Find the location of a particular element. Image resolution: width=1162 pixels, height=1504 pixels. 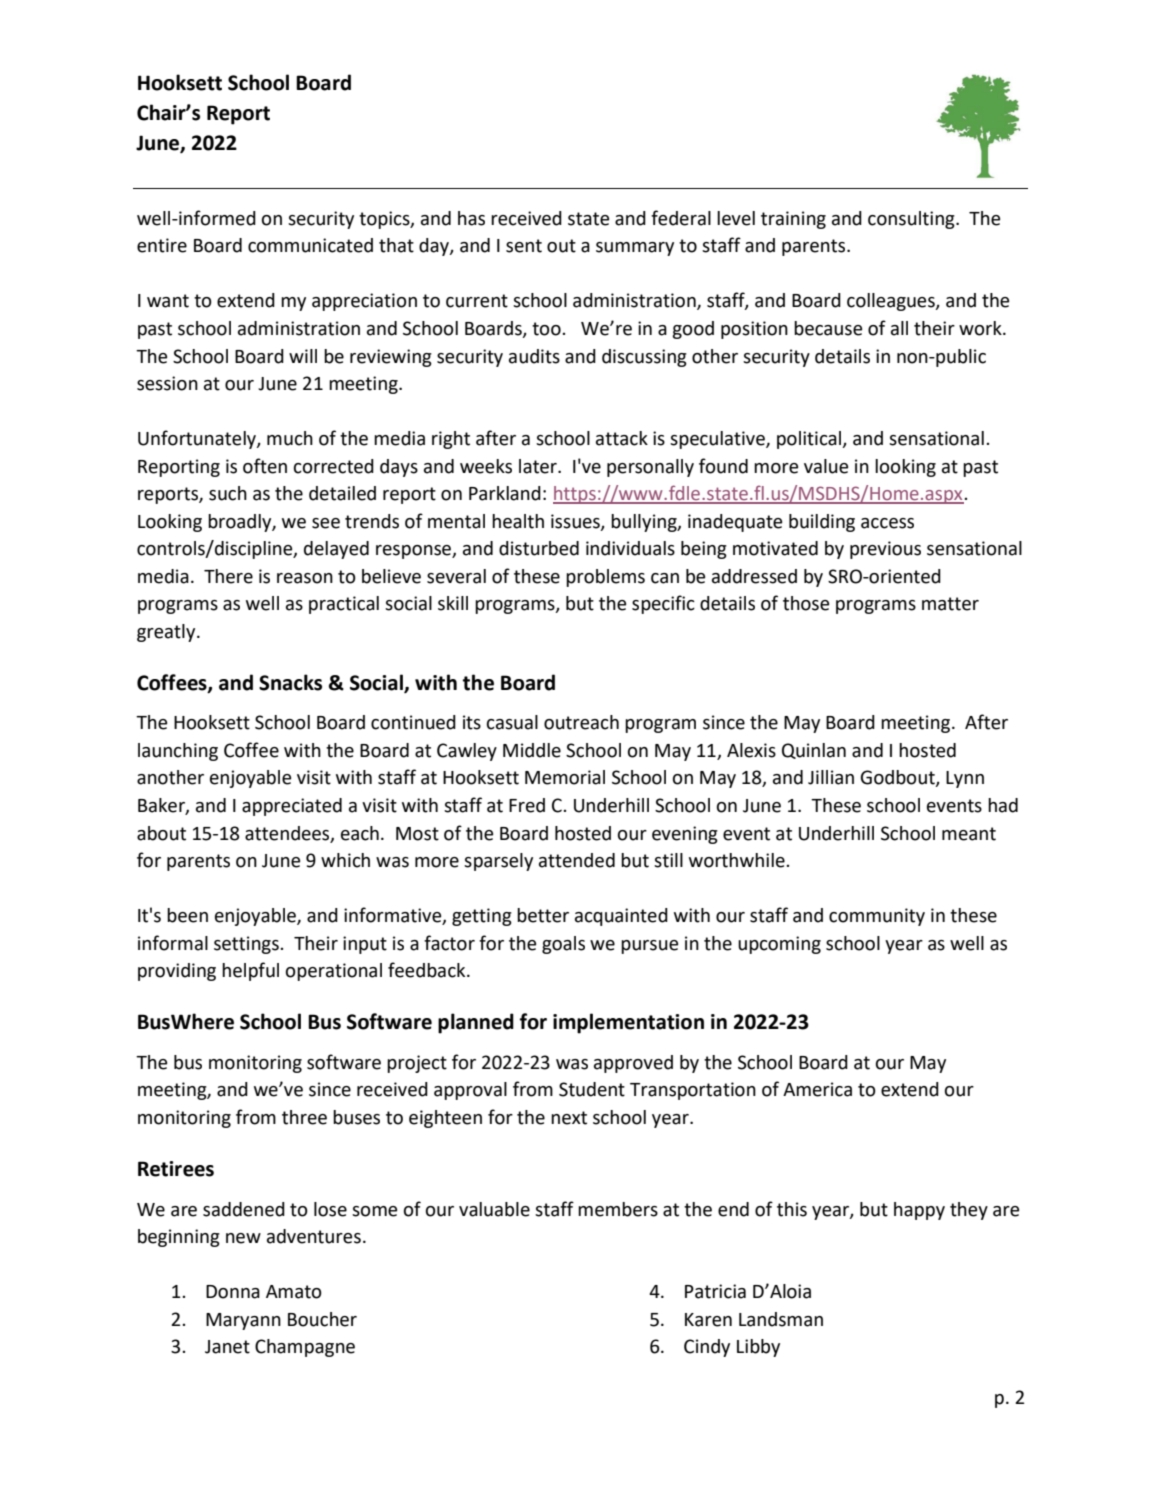

such is located at coordinates (228, 493).
